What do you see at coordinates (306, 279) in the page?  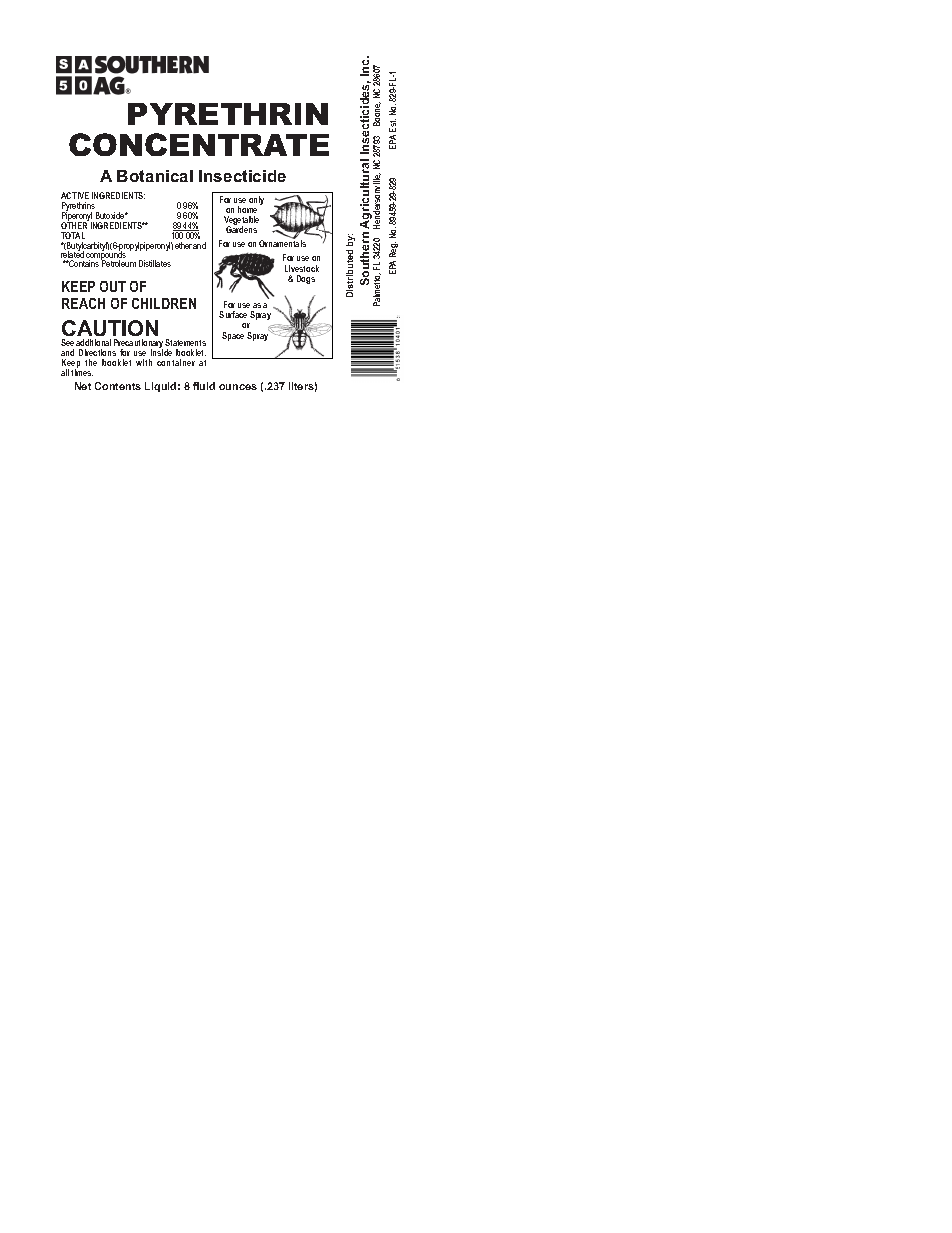 I see `Dogs` at bounding box center [306, 279].
